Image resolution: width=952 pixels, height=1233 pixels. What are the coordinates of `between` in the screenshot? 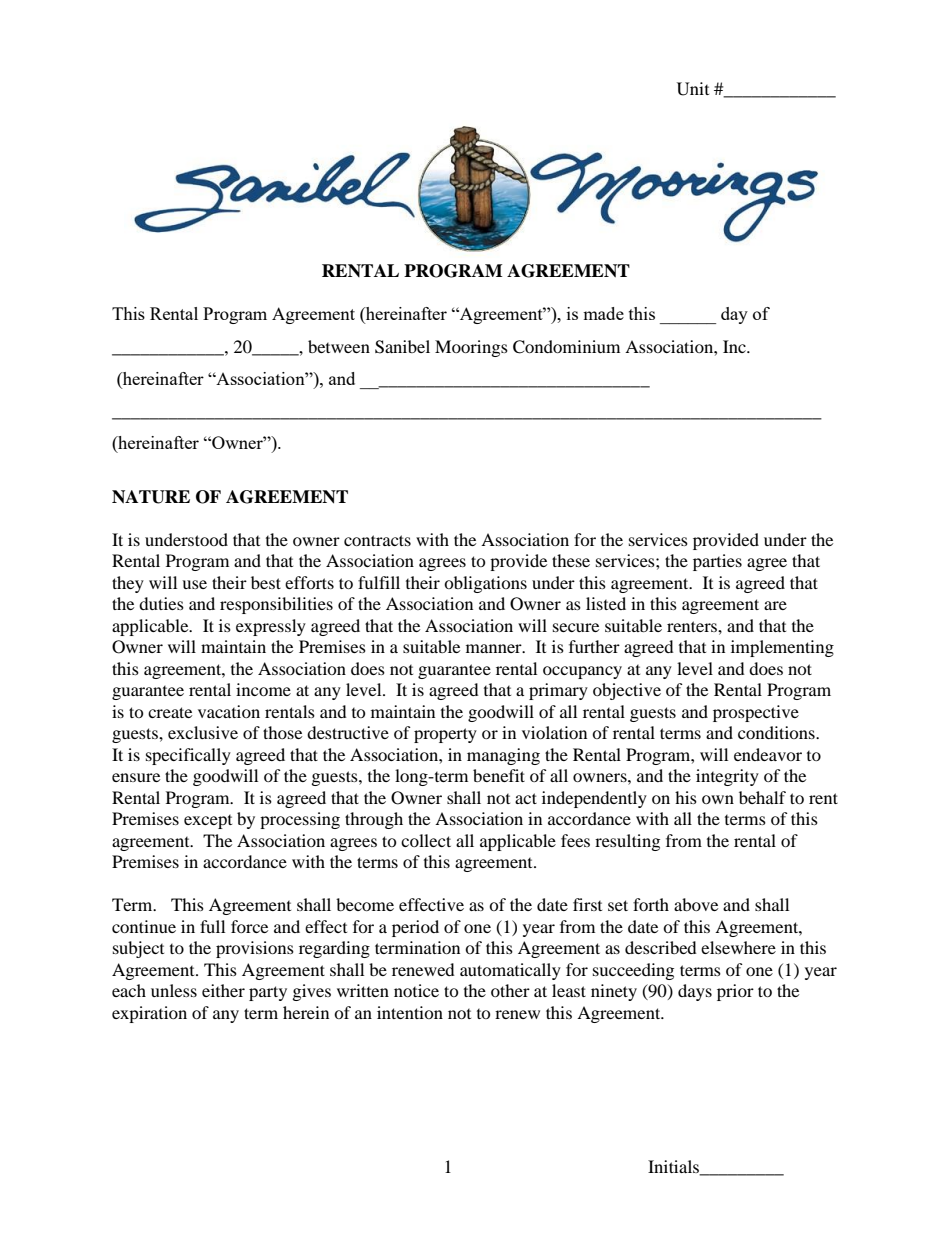 It's located at (339, 346).
